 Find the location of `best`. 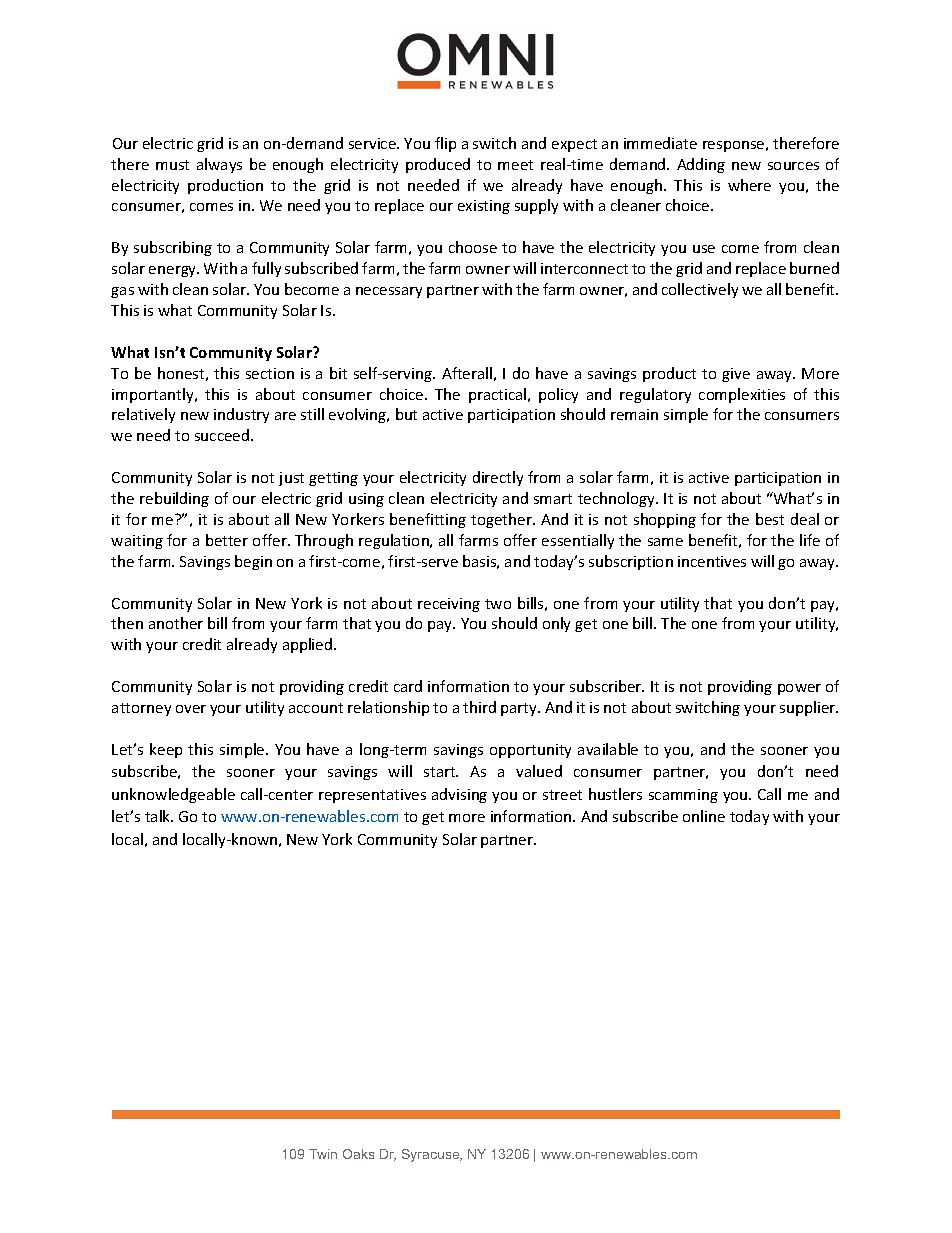

best is located at coordinates (770, 519).
